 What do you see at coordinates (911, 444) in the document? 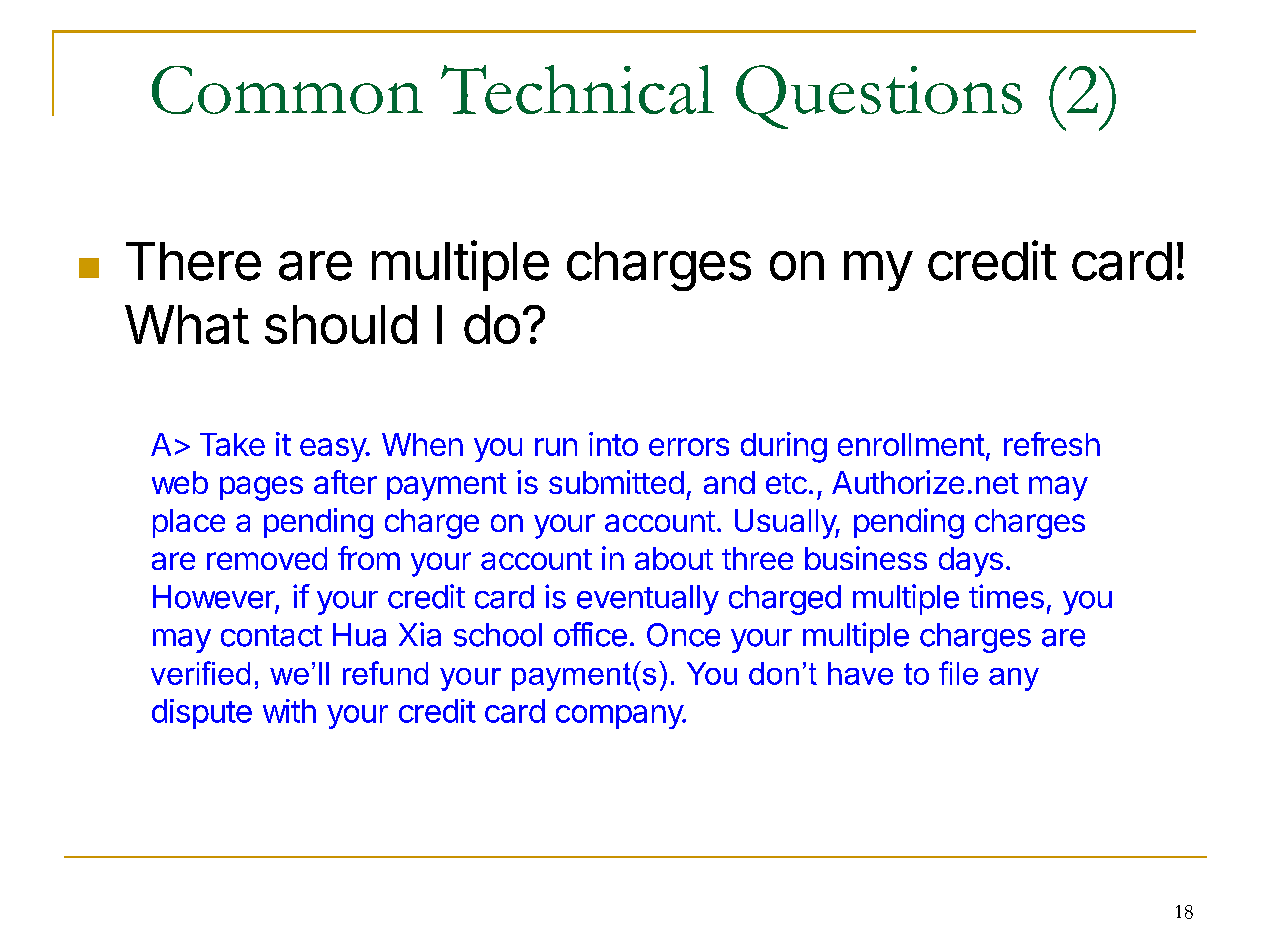
I see `enrollment` at bounding box center [911, 444].
